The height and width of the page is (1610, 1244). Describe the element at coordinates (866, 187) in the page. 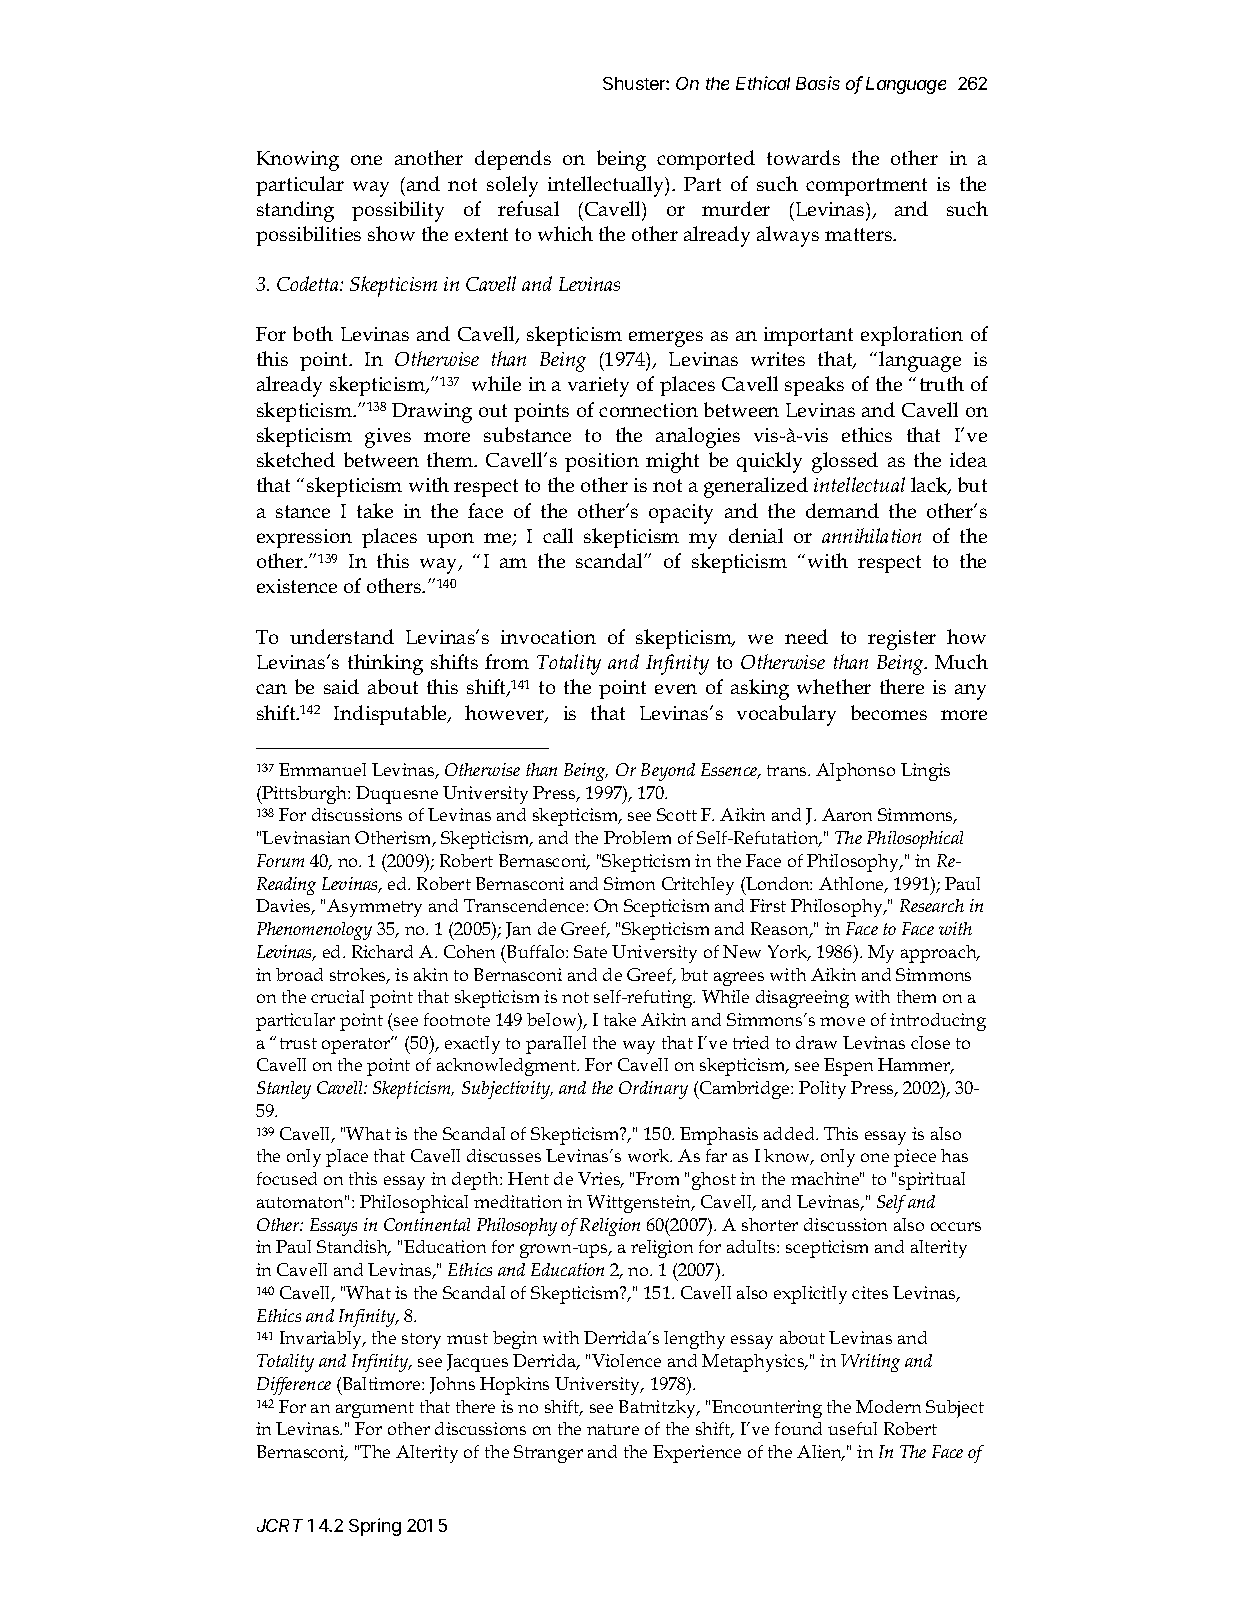

I see `comportment` at that location.
